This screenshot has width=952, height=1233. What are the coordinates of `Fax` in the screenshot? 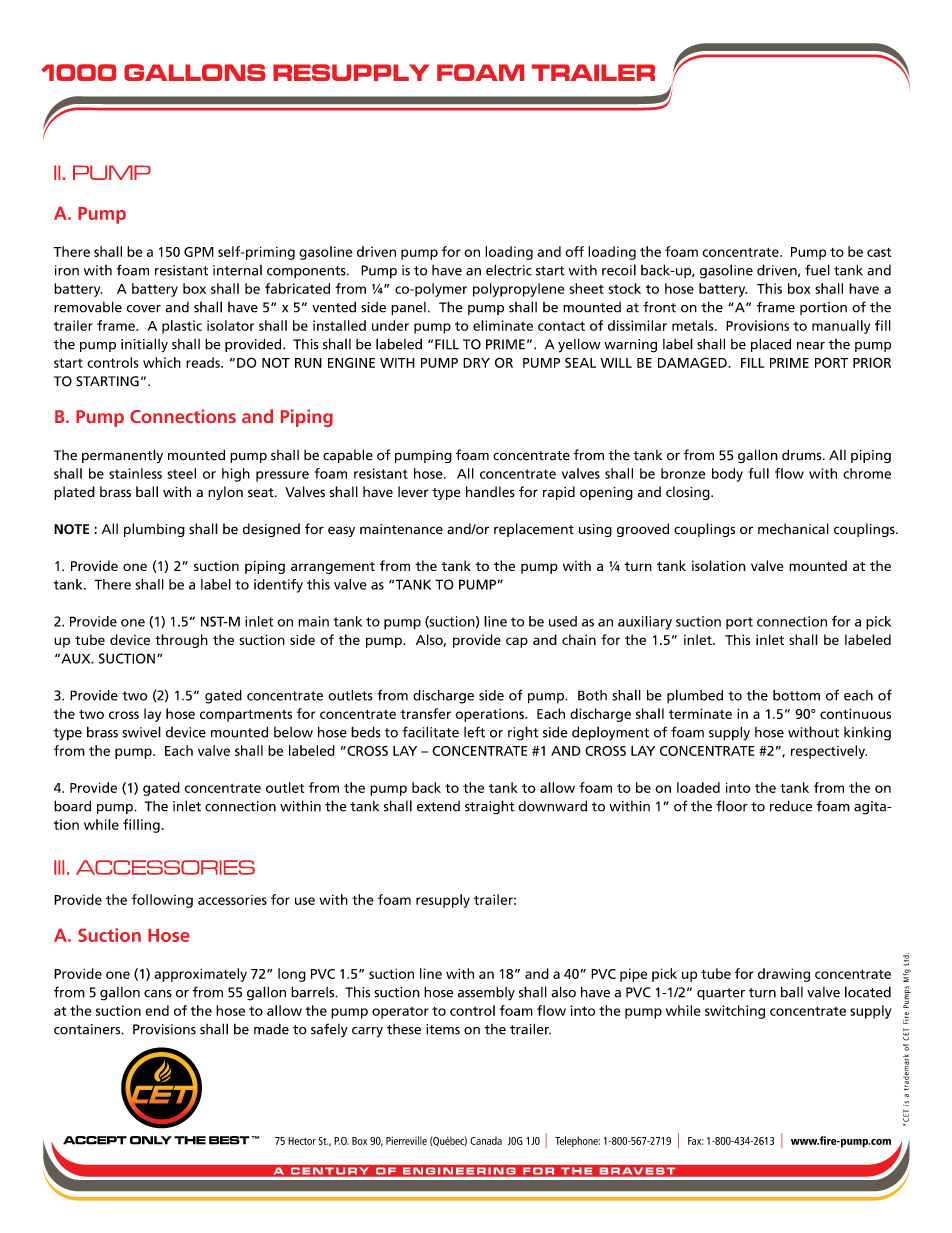 It's located at (695, 1141).
